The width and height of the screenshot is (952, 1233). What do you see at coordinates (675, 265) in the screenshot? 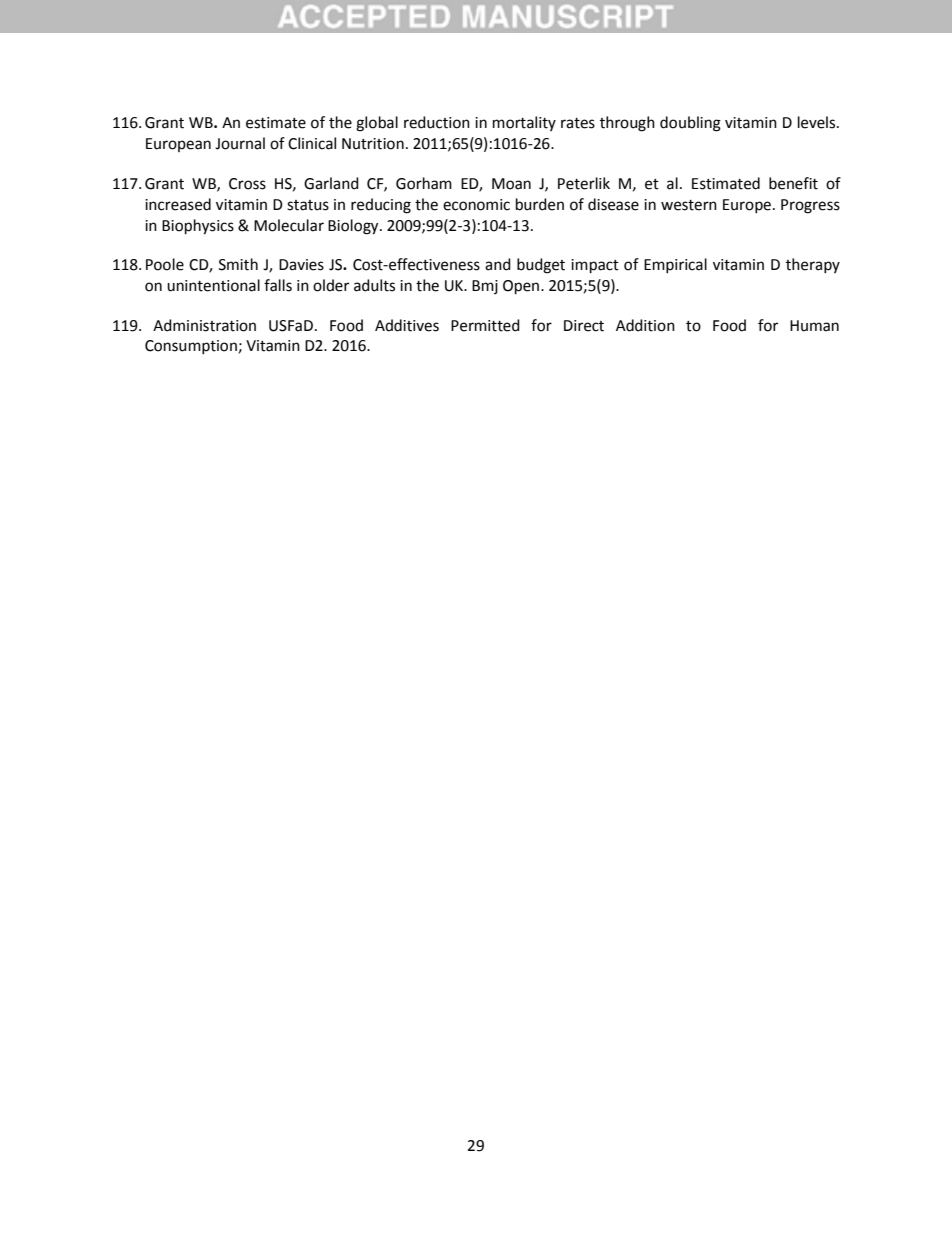
I see `Empirical` at bounding box center [675, 265].
